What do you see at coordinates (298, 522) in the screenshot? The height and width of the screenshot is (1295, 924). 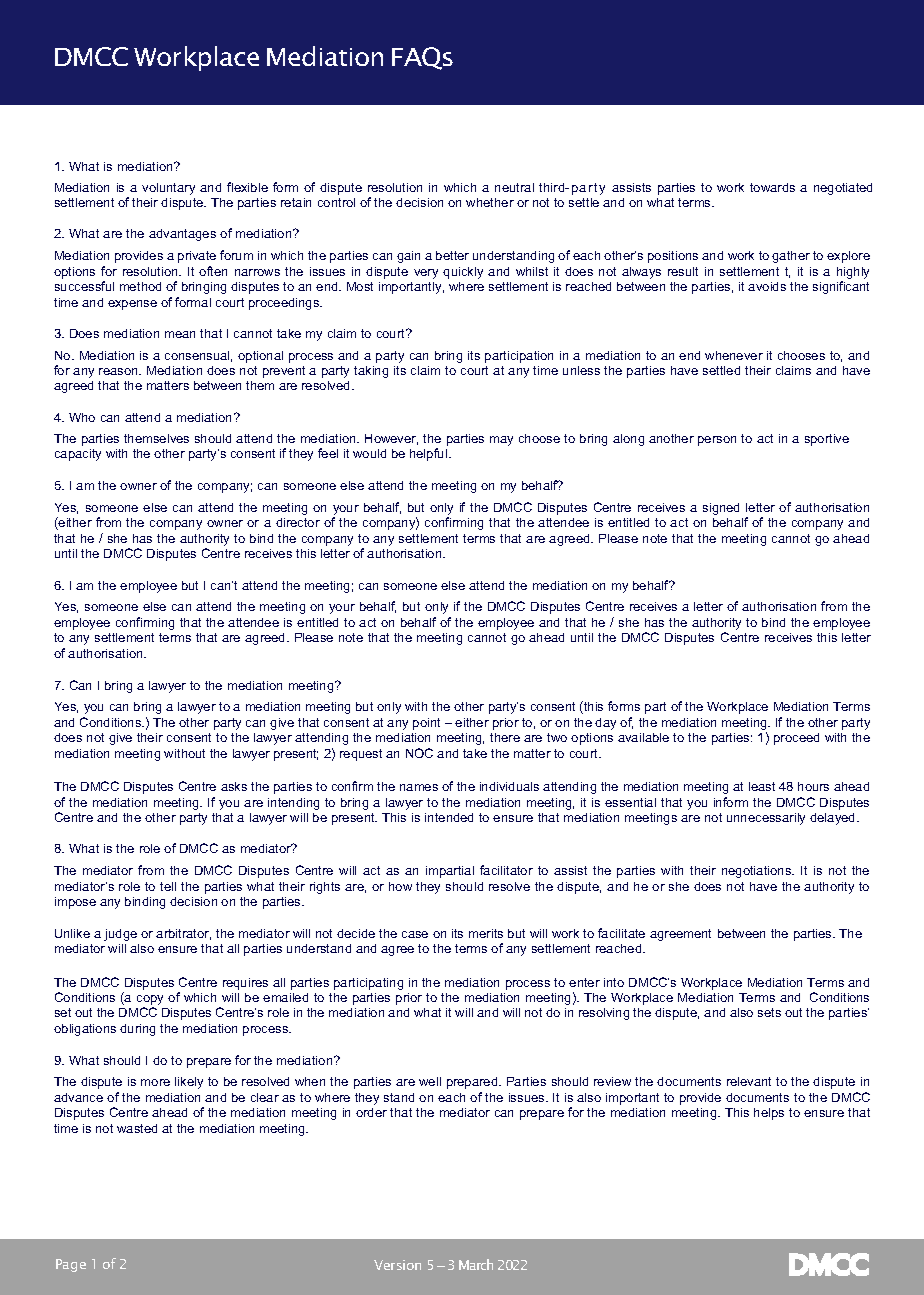 I see `director` at bounding box center [298, 522].
